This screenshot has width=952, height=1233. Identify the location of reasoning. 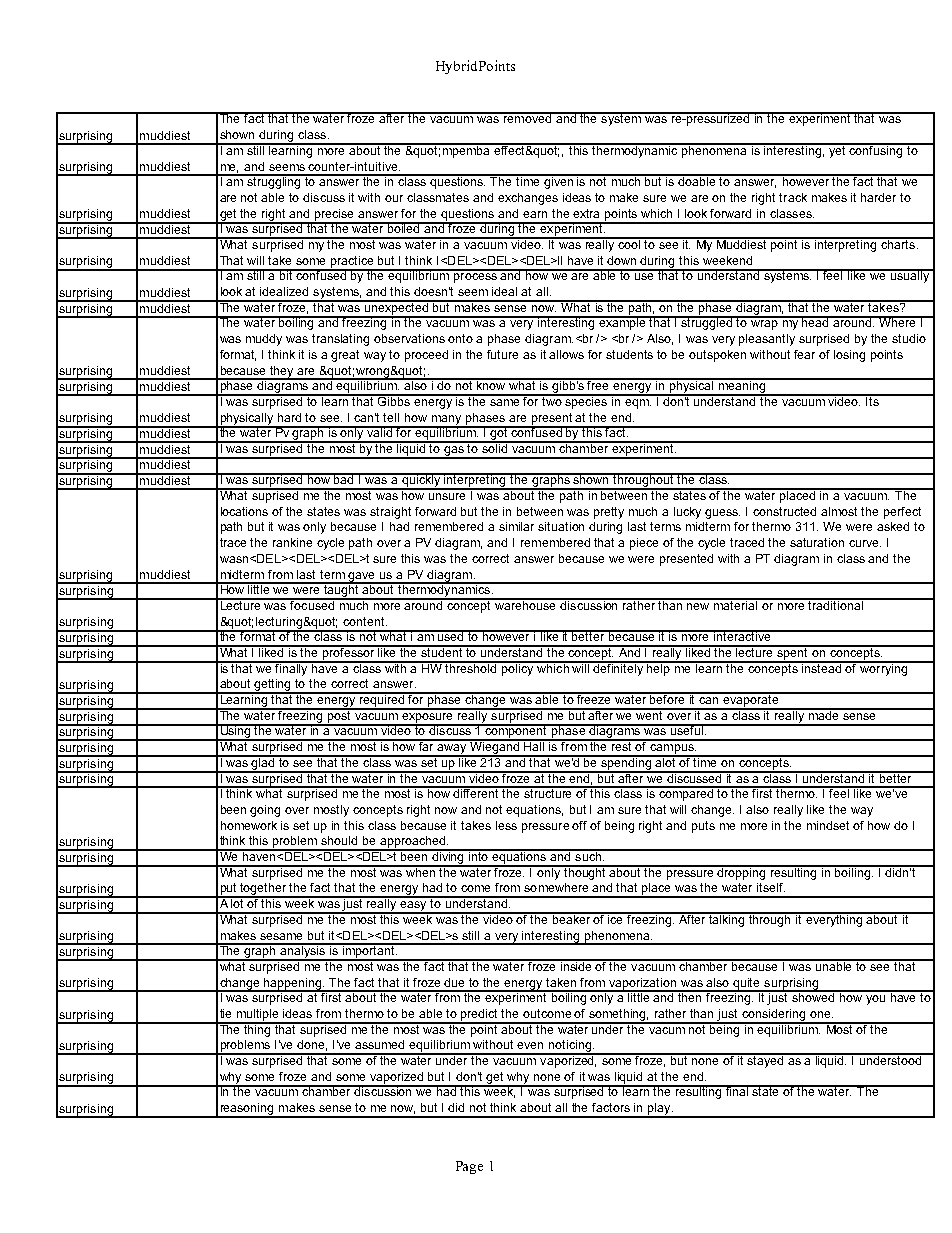
(247, 1110).
